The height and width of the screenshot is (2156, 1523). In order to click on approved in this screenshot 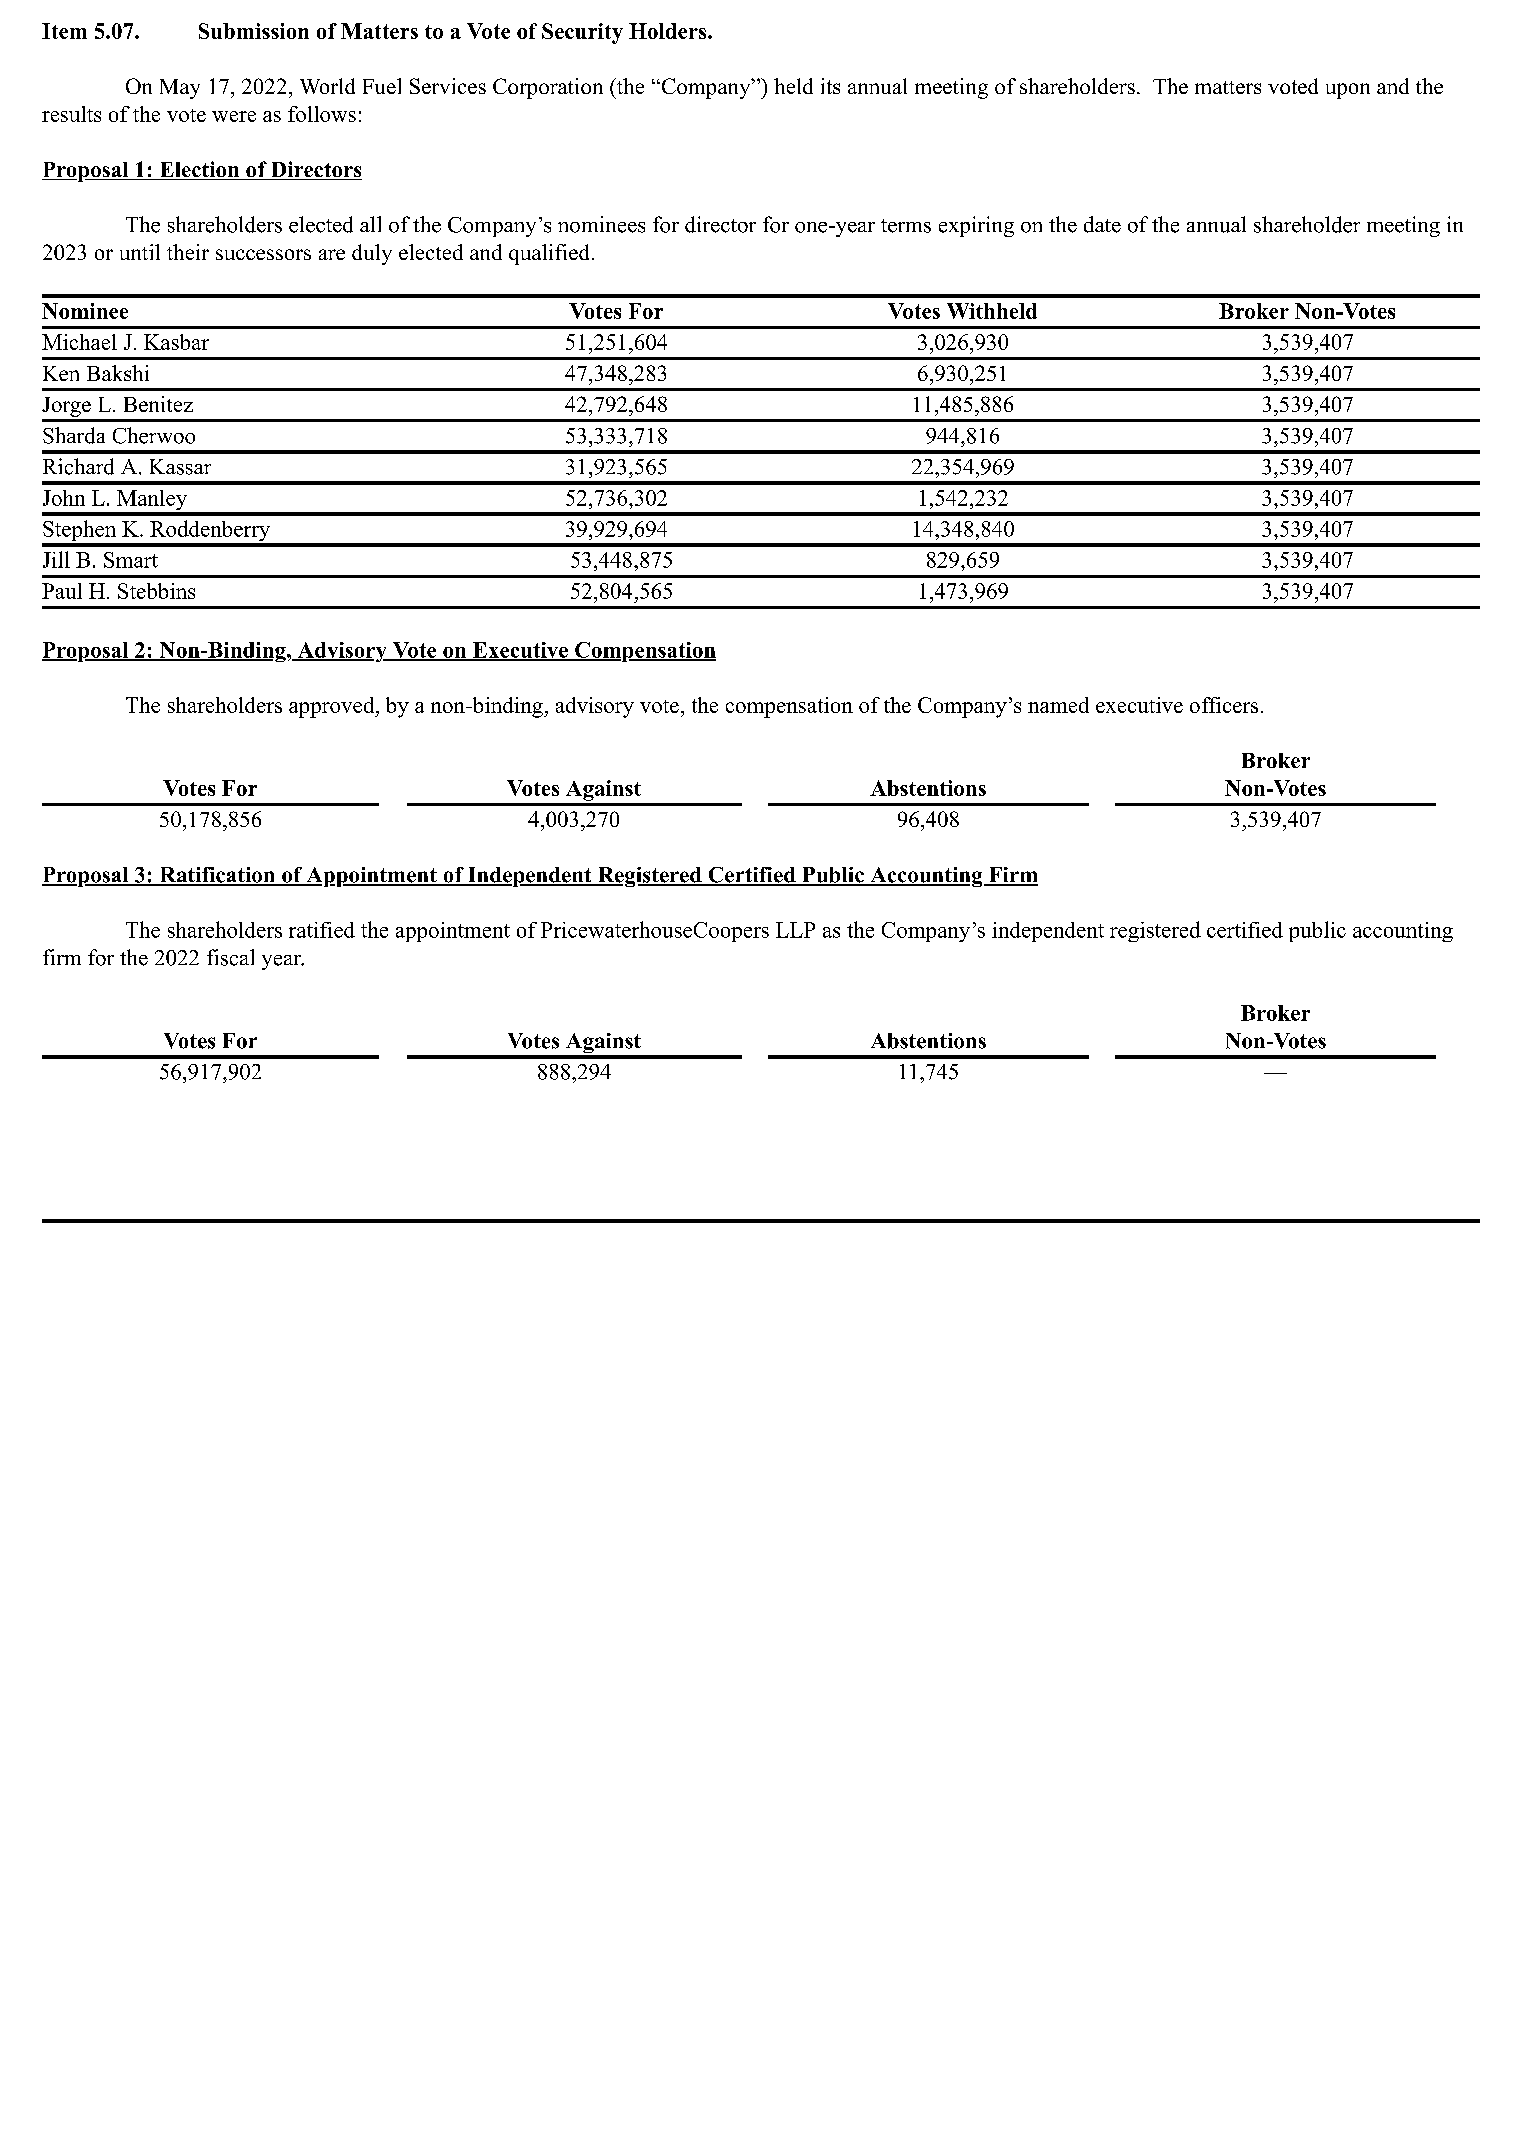, I will do `click(333, 707)`.
